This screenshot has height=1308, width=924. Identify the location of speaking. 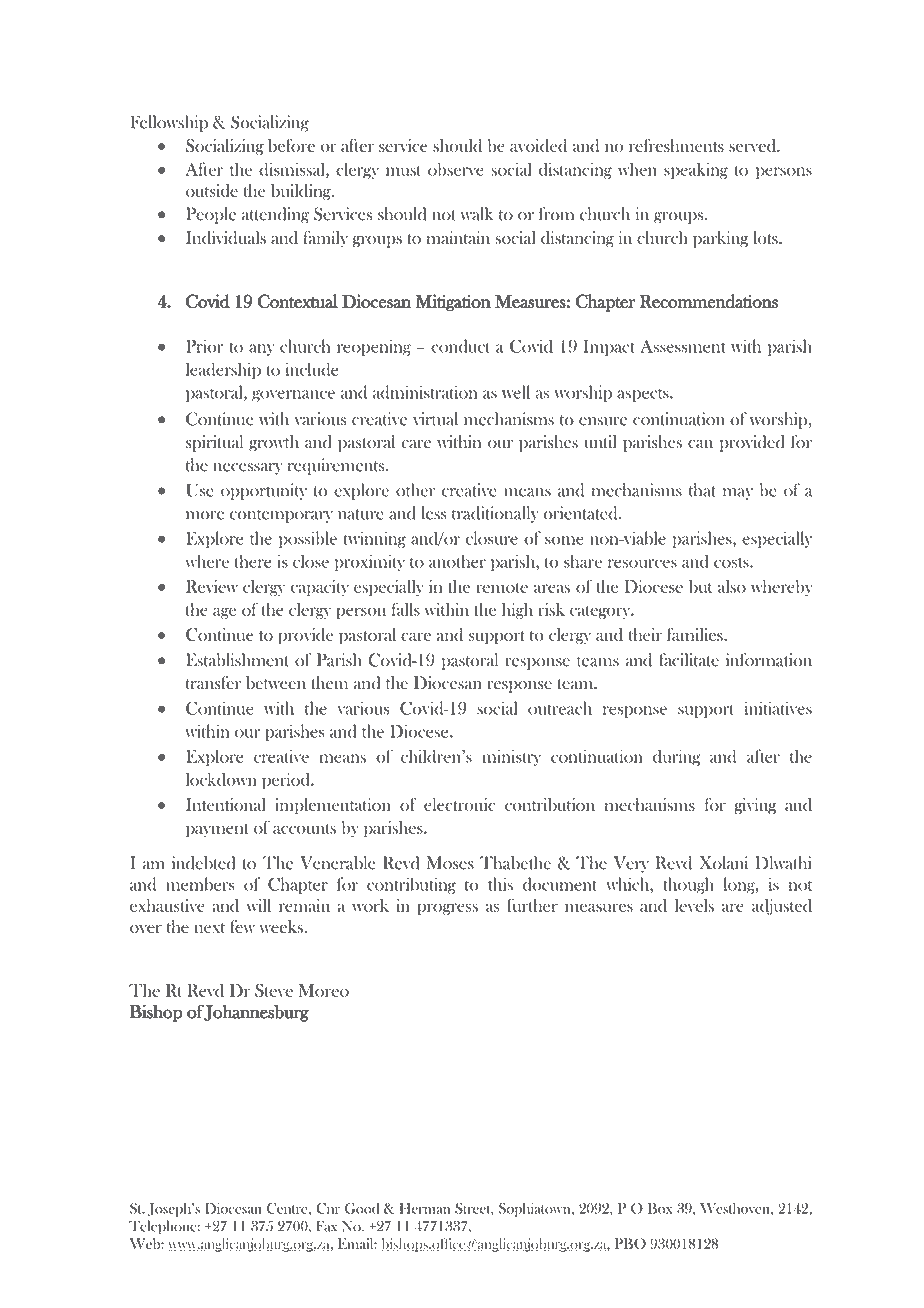
(696, 170).
